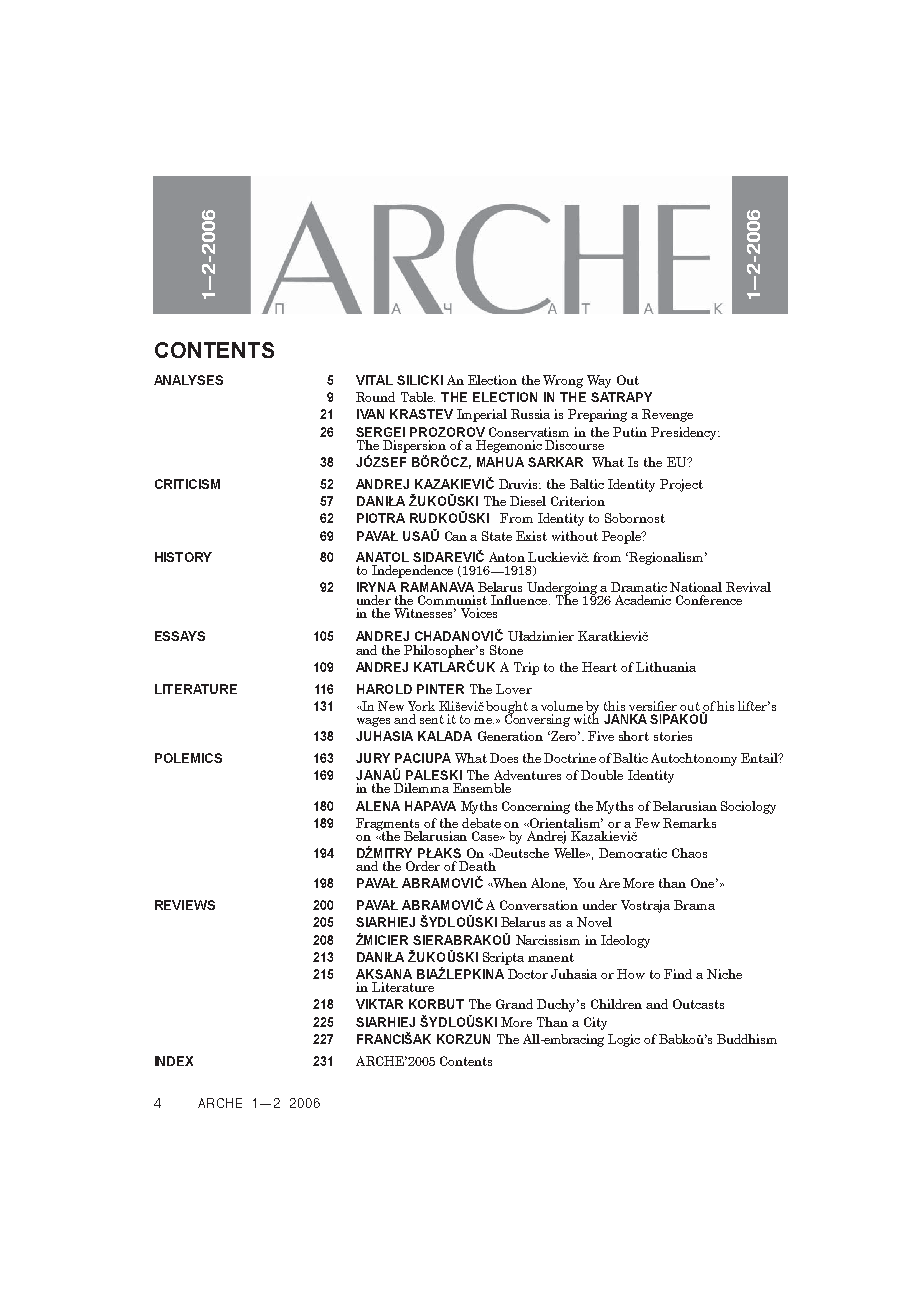  Describe the element at coordinates (747, 1039) in the image. I see `Buddhism` at that location.
